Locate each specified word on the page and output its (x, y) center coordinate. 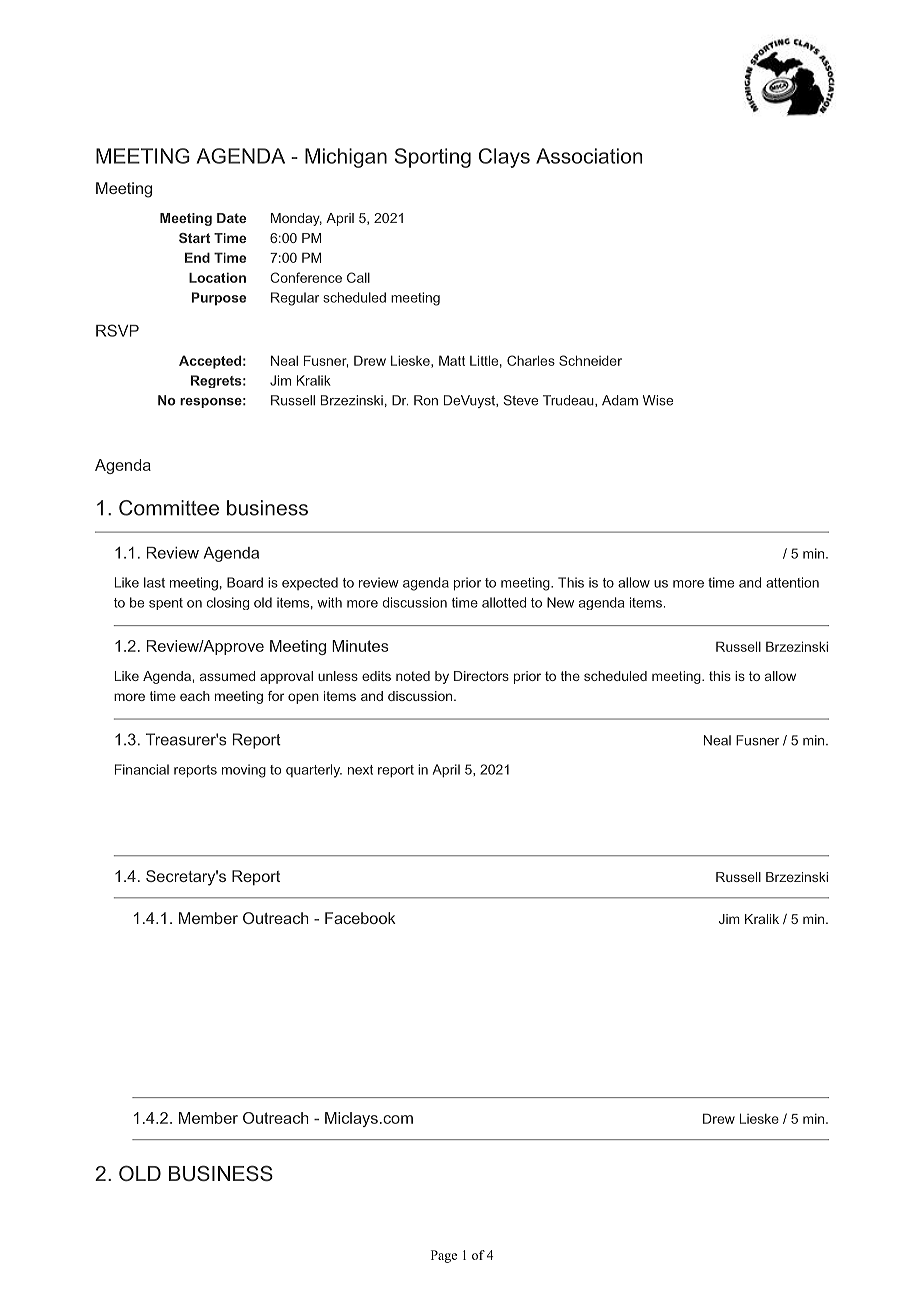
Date (231, 218)
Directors (481, 676)
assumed (227, 676)
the (570, 676)
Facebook (360, 918)
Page (444, 1256)
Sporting (433, 158)
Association (589, 156)
